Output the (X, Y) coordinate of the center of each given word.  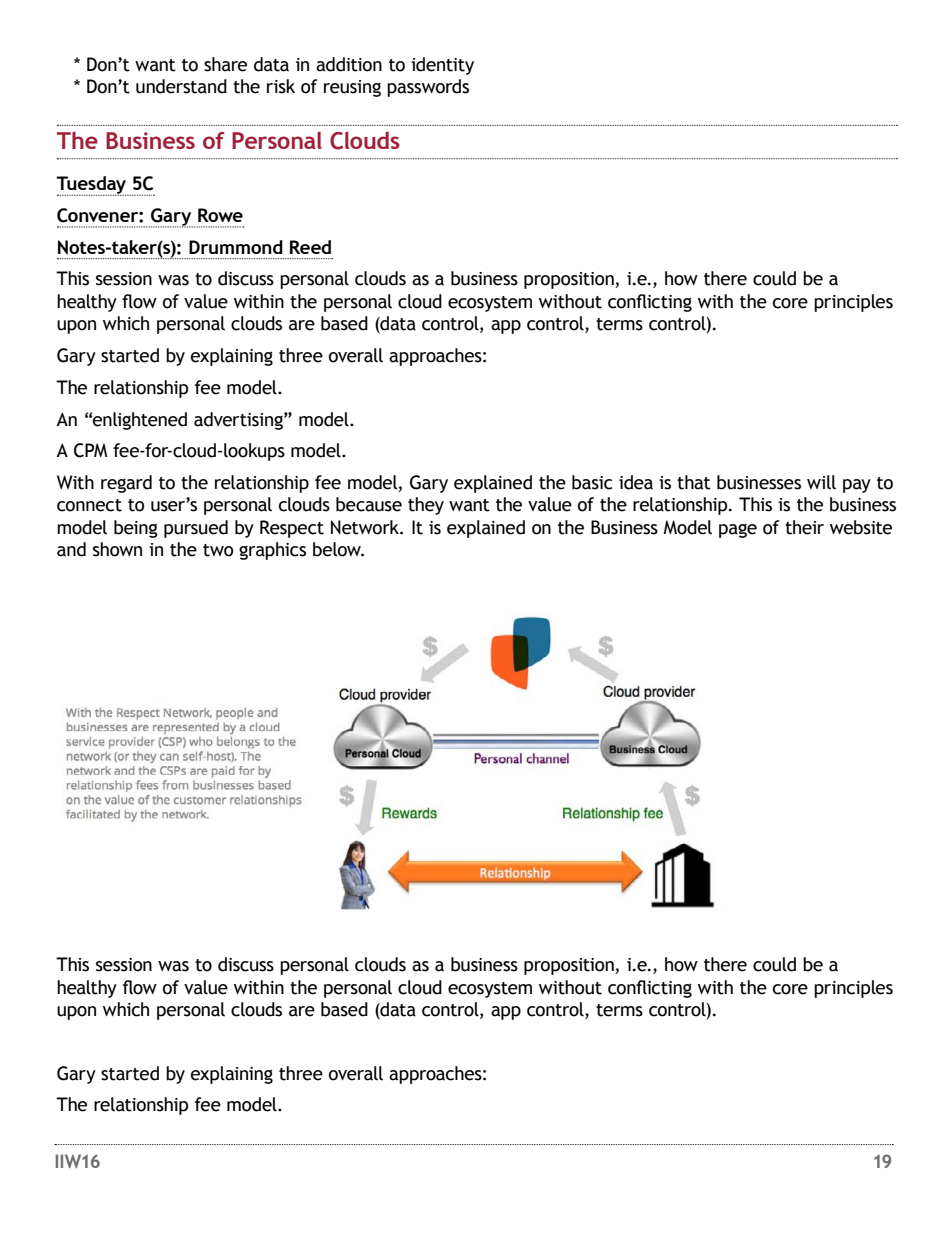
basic (592, 482)
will (821, 482)
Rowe (220, 215)
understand (181, 86)
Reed (310, 247)
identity (442, 66)
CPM (90, 450)
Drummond (236, 247)
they (426, 506)
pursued (196, 529)
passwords (428, 88)
